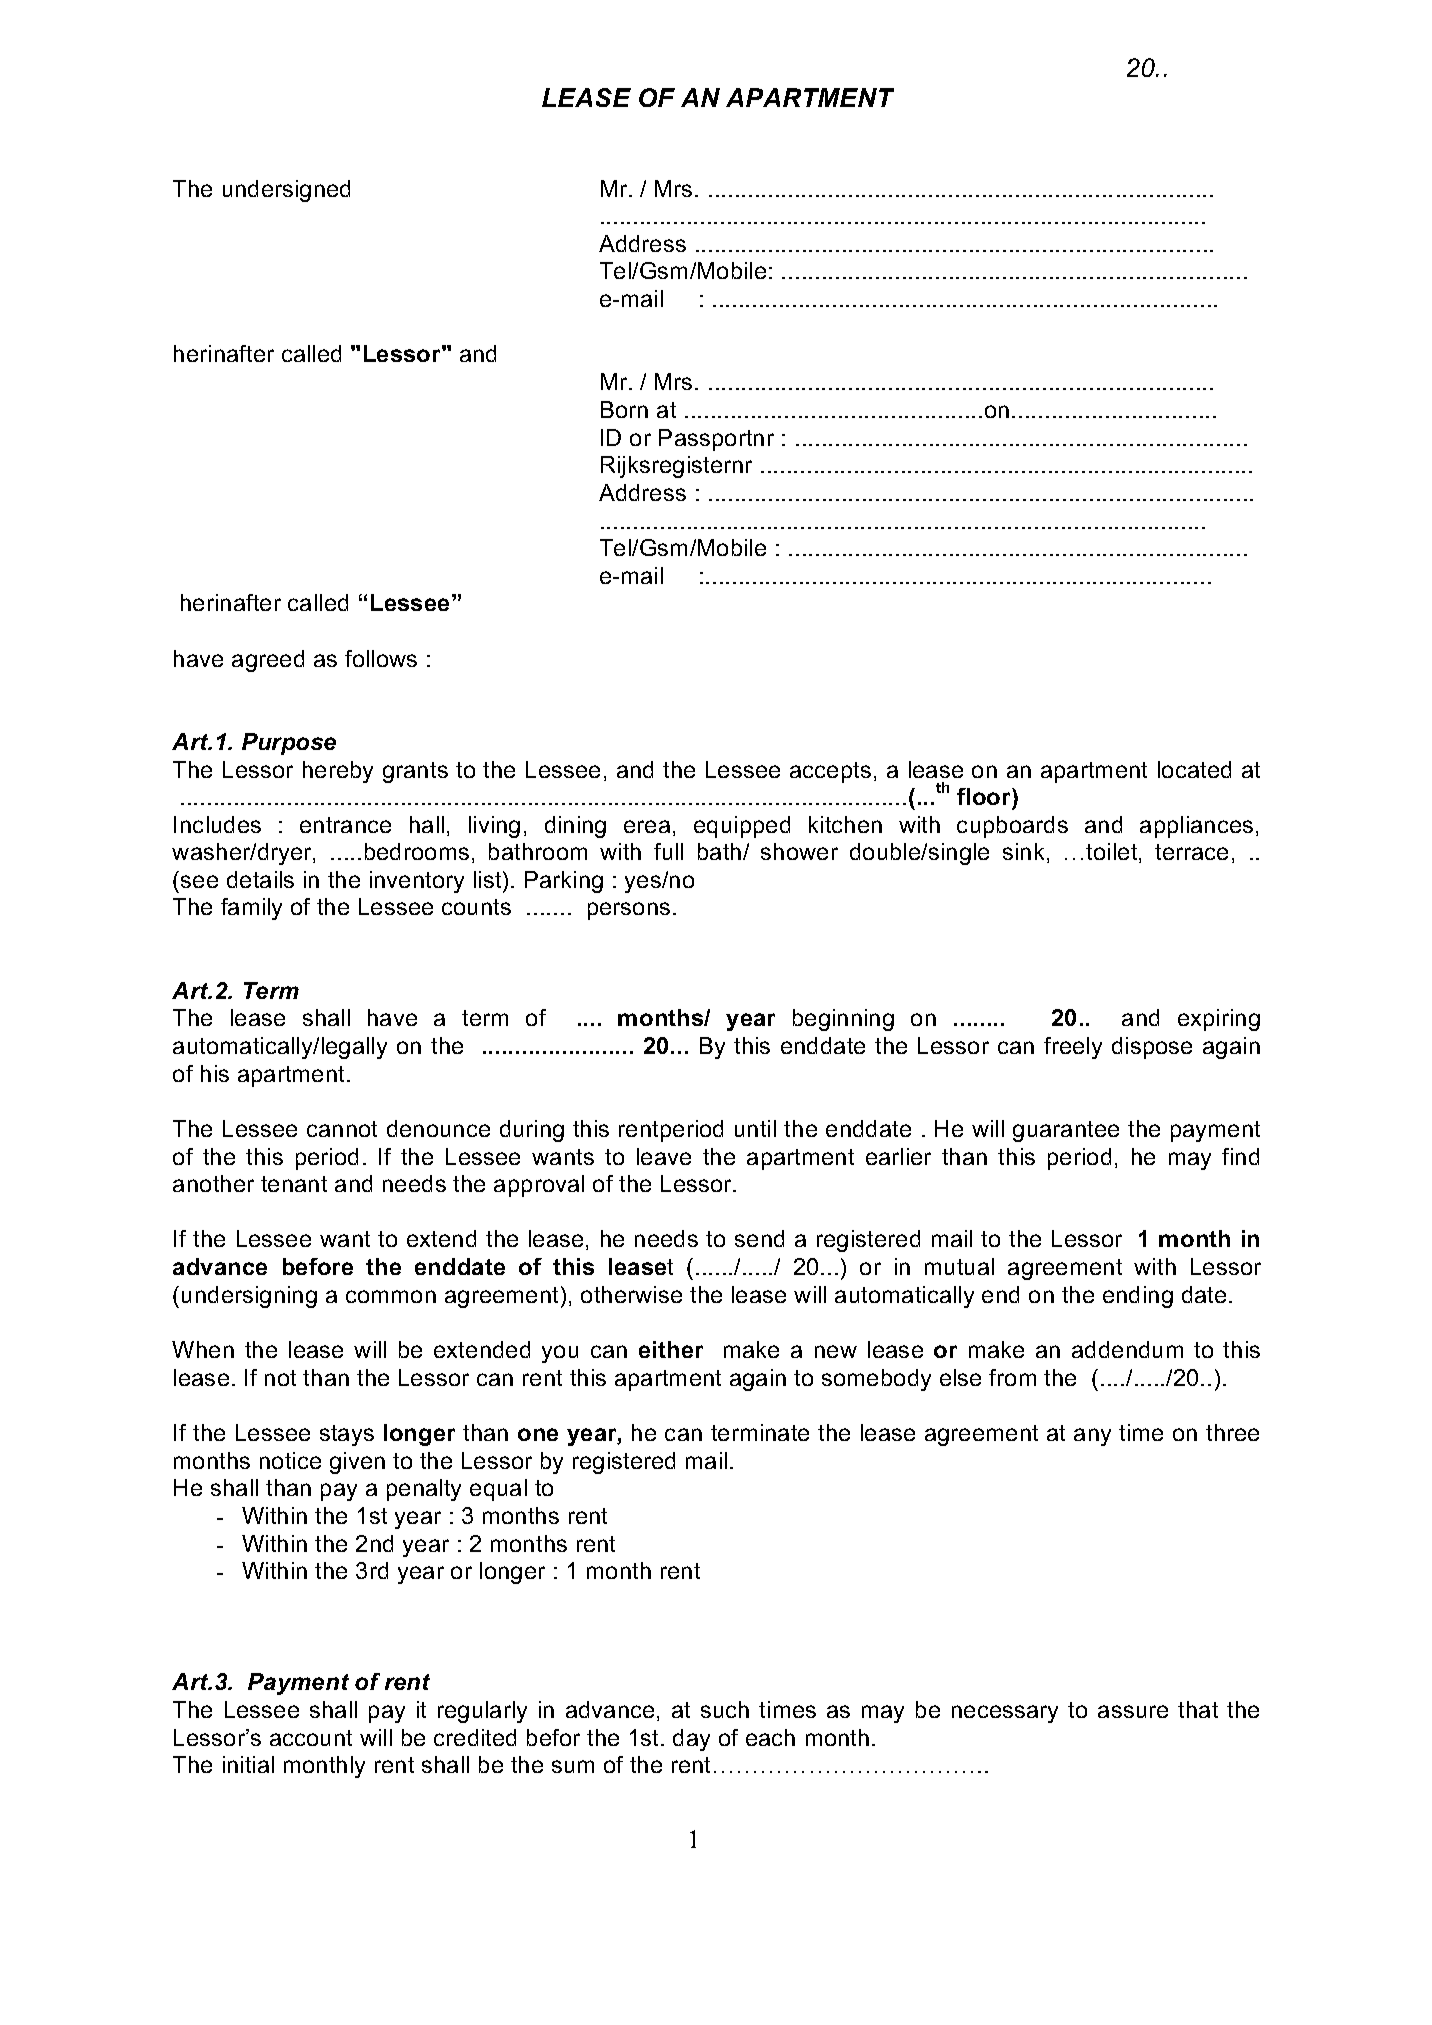  What do you see at coordinates (286, 191) in the document?
I see `undersigned` at bounding box center [286, 191].
